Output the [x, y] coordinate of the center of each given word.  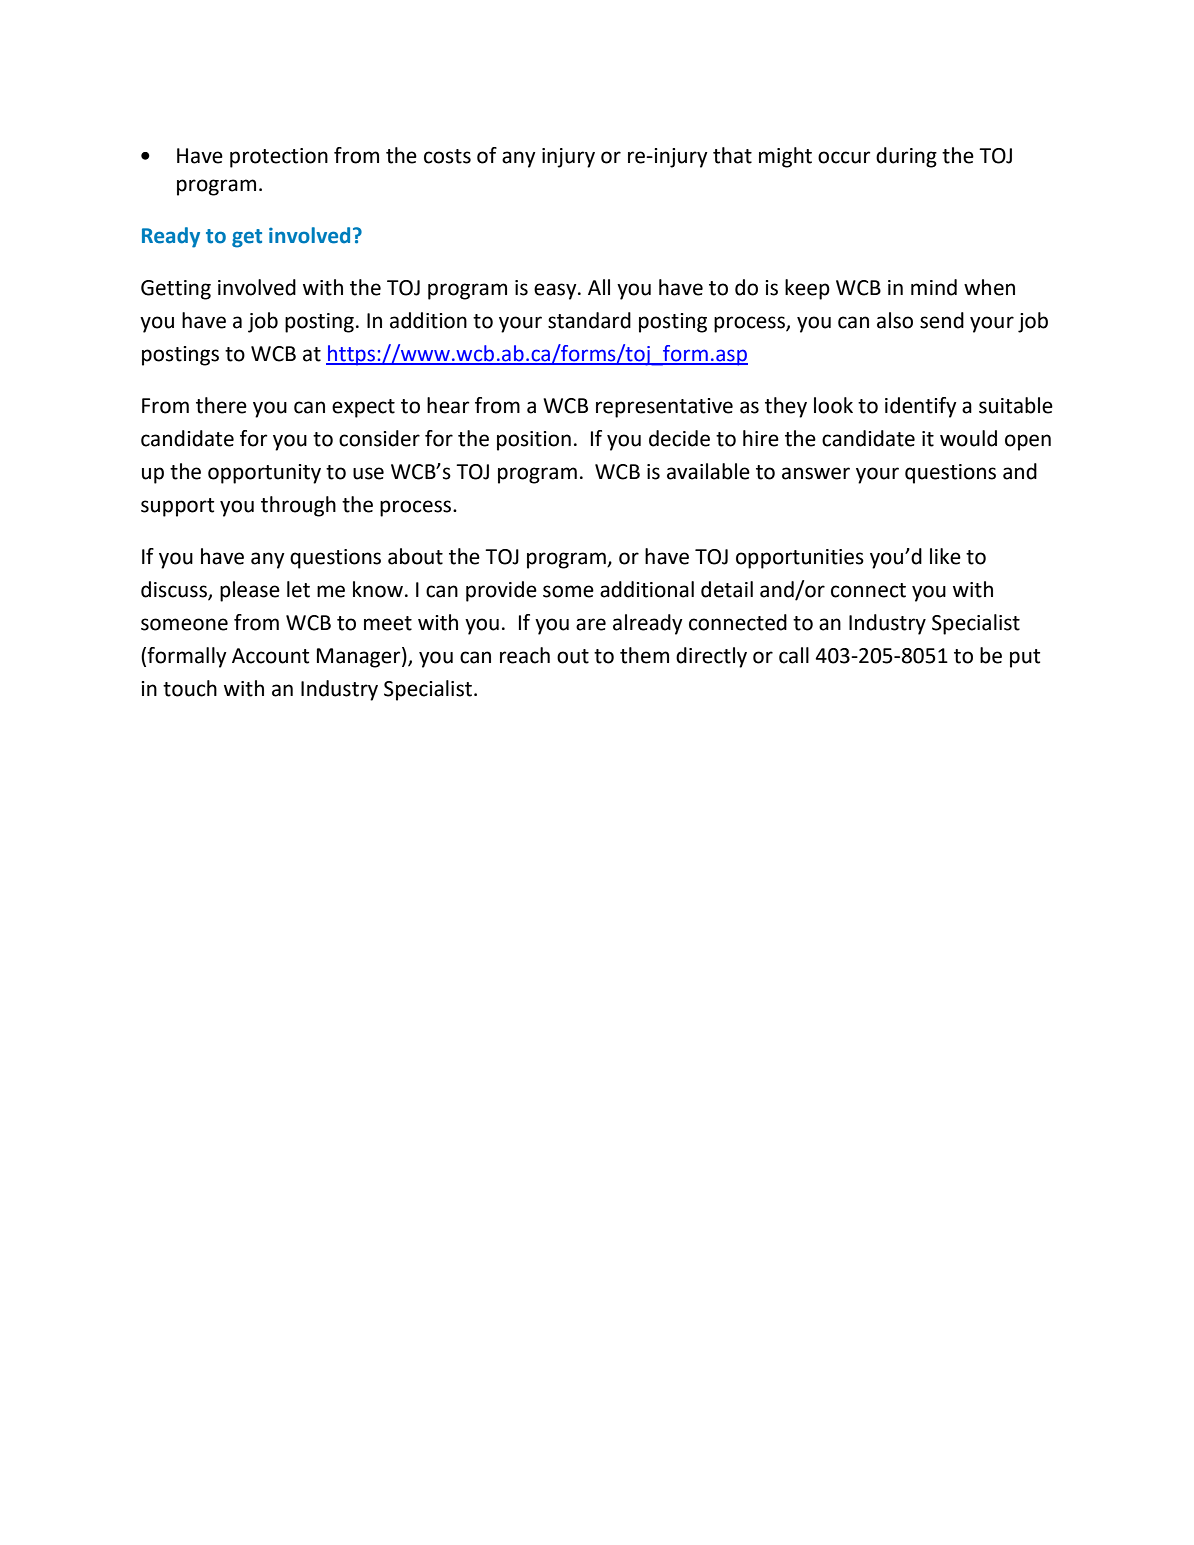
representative [664, 408]
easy [556, 291]
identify [921, 407]
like [945, 556]
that [732, 155]
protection [279, 158]
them [644, 655]
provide [501, 591]
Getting [176, 290]
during [906, 157]
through [298, 506]
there [221, 405]
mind [934, 287]
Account [270, 656]
